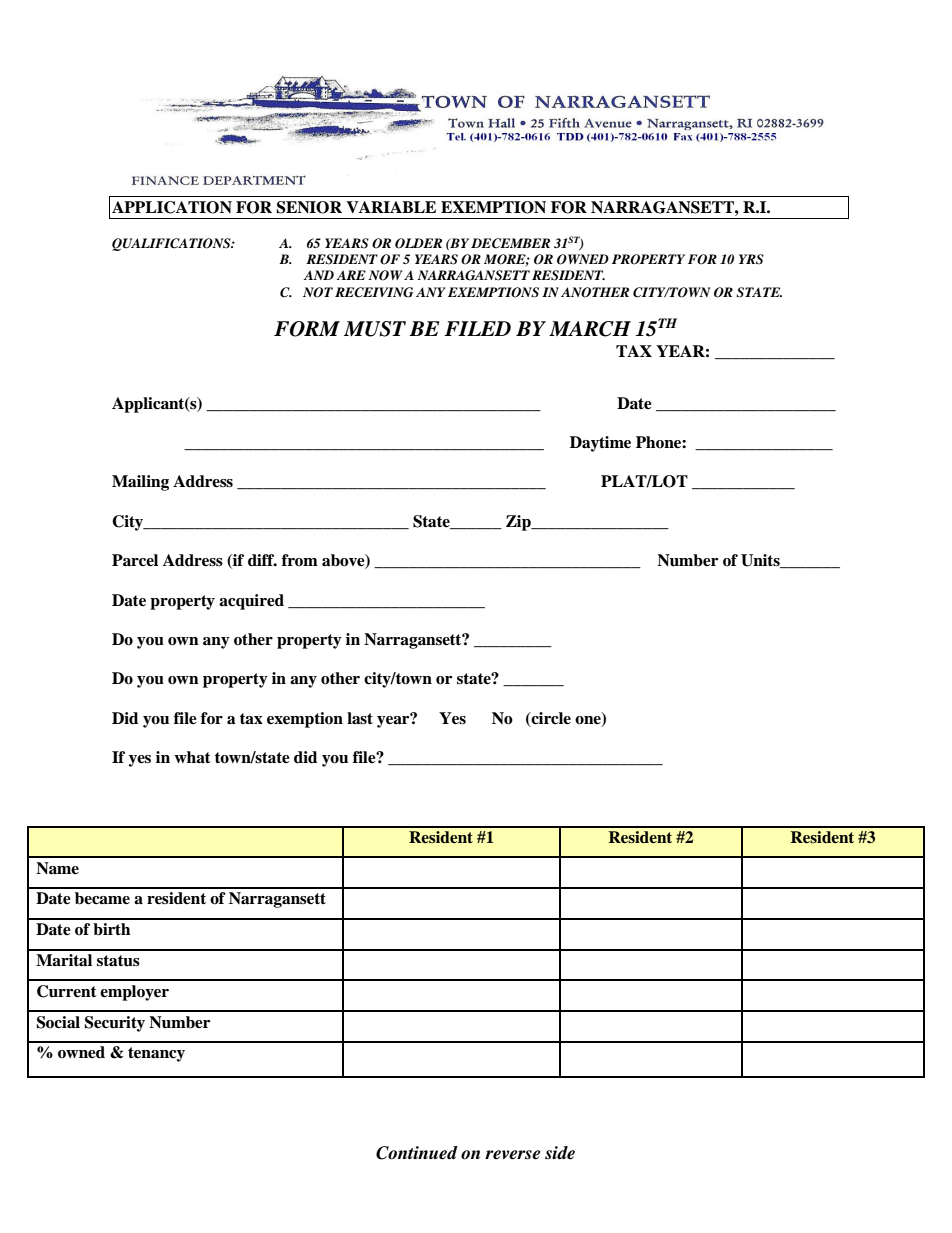  What do you see at coordinates (417, 1153) in the screenshot?
I see `Continued` at bounding box center [417, 1153].
